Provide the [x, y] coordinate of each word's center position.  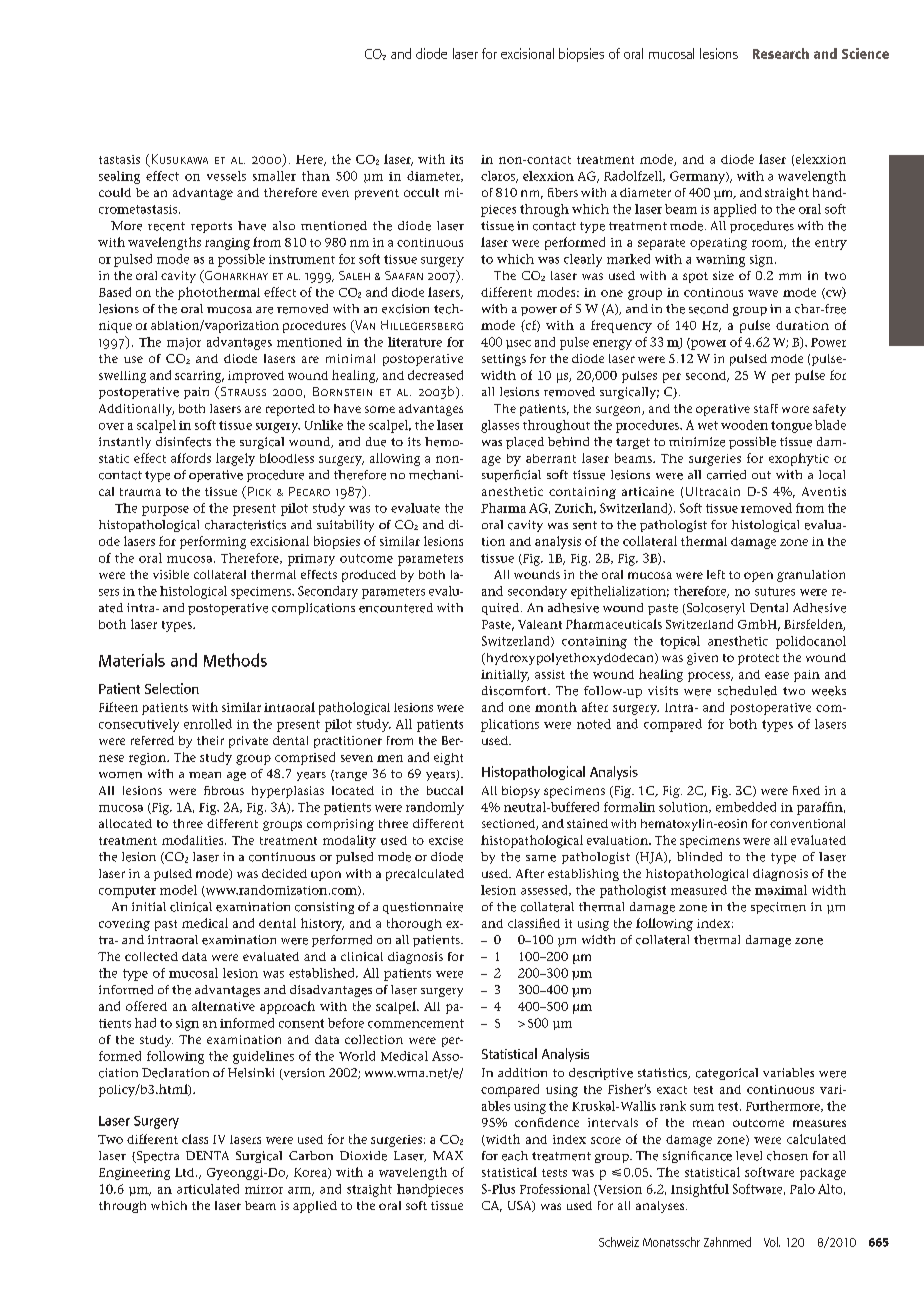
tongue [791, 427]
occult [421, 192]
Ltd [186, 1172]
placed [525, 443]
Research [781, 53]
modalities [194, 840]
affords [191, 458]
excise [446, 840]
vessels [226, 176]
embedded [746, 807]
